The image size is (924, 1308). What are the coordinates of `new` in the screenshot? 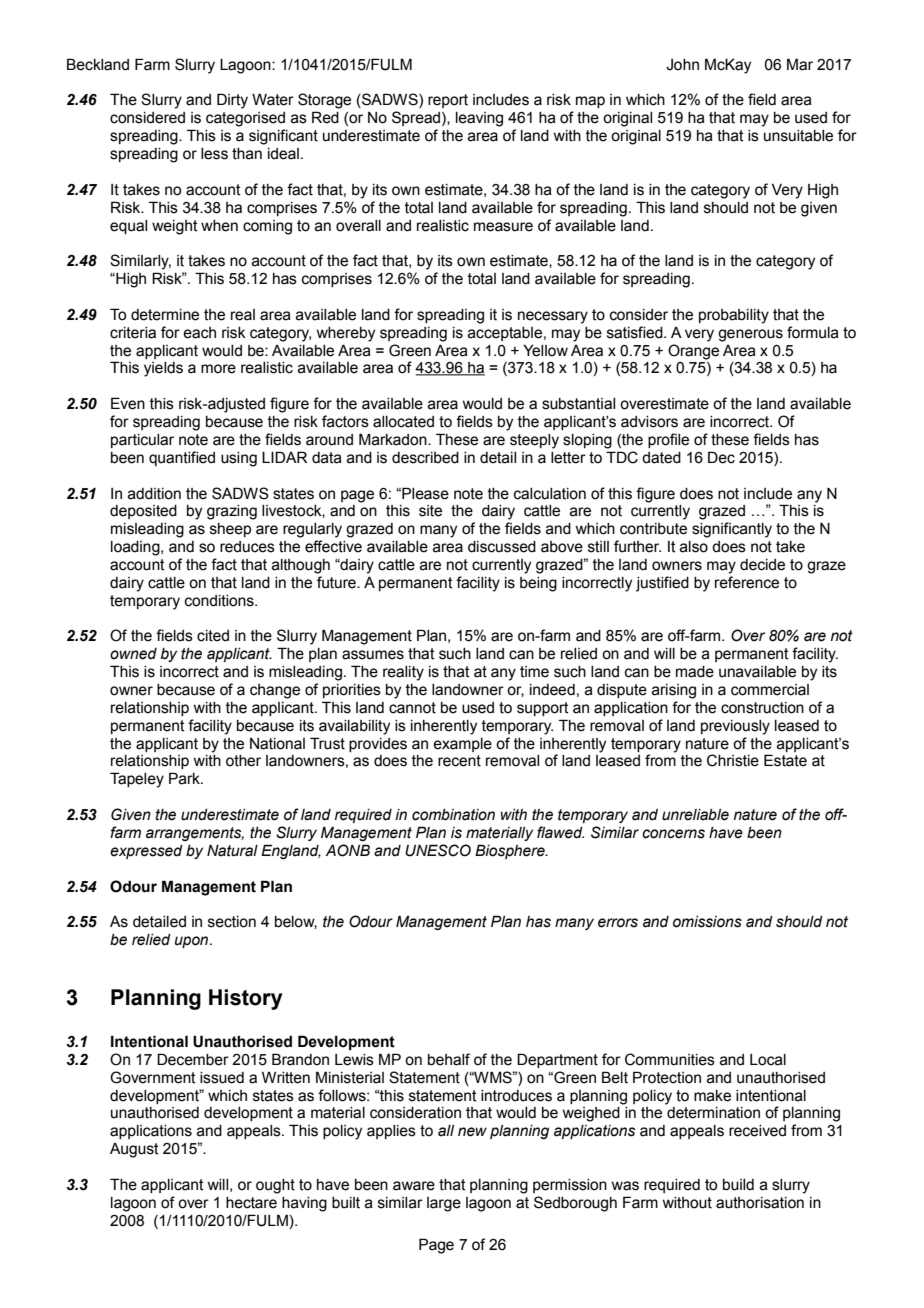 It's located at (472, 1132).
